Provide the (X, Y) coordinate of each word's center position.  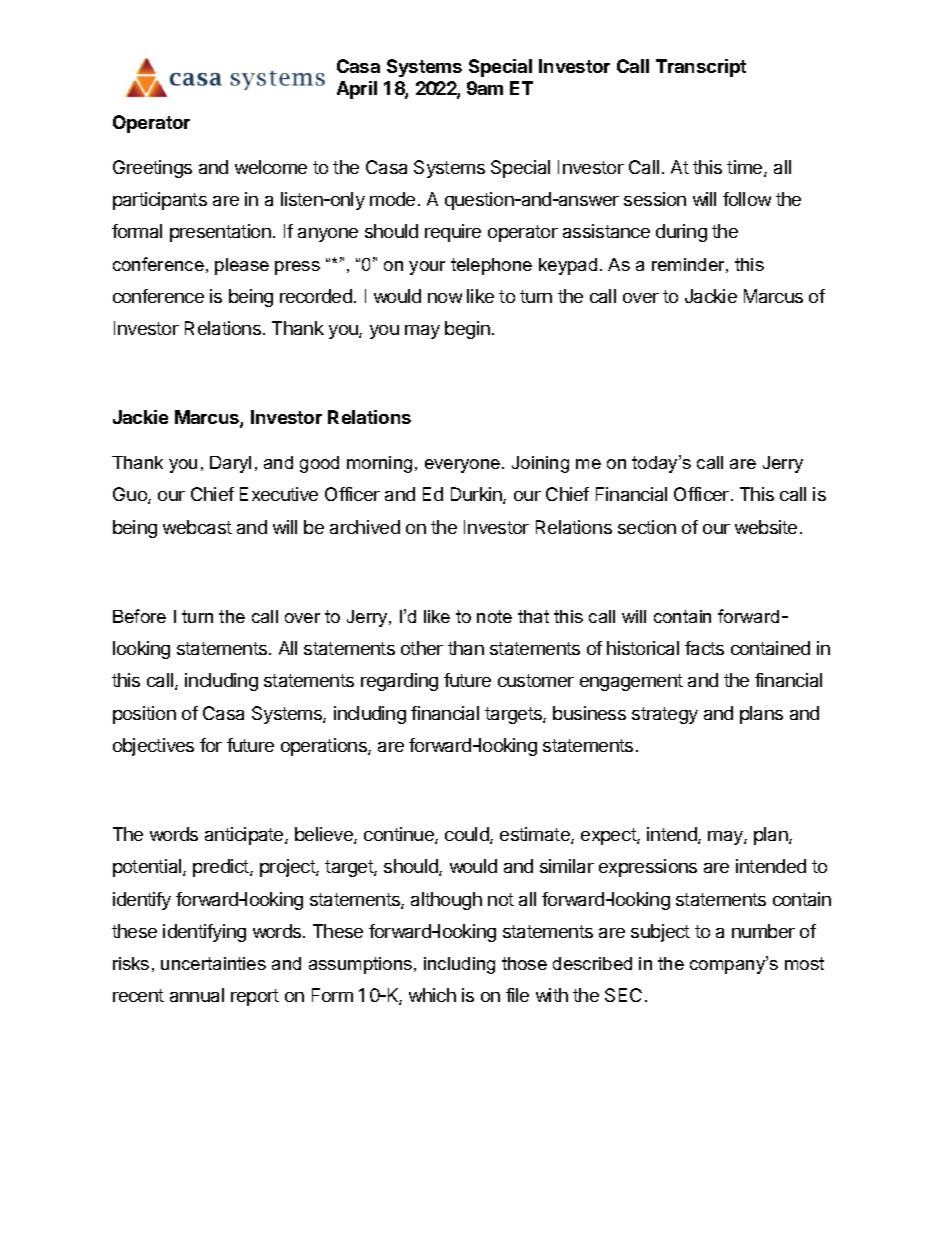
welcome (271, 167)
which (432, 995)
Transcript (701, 68)
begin (467, 330)
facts (704, 648)
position (144, 715)
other (422, 648)
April (357, 90)
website (766, 527)
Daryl (230, 464)
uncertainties (213, 963)
